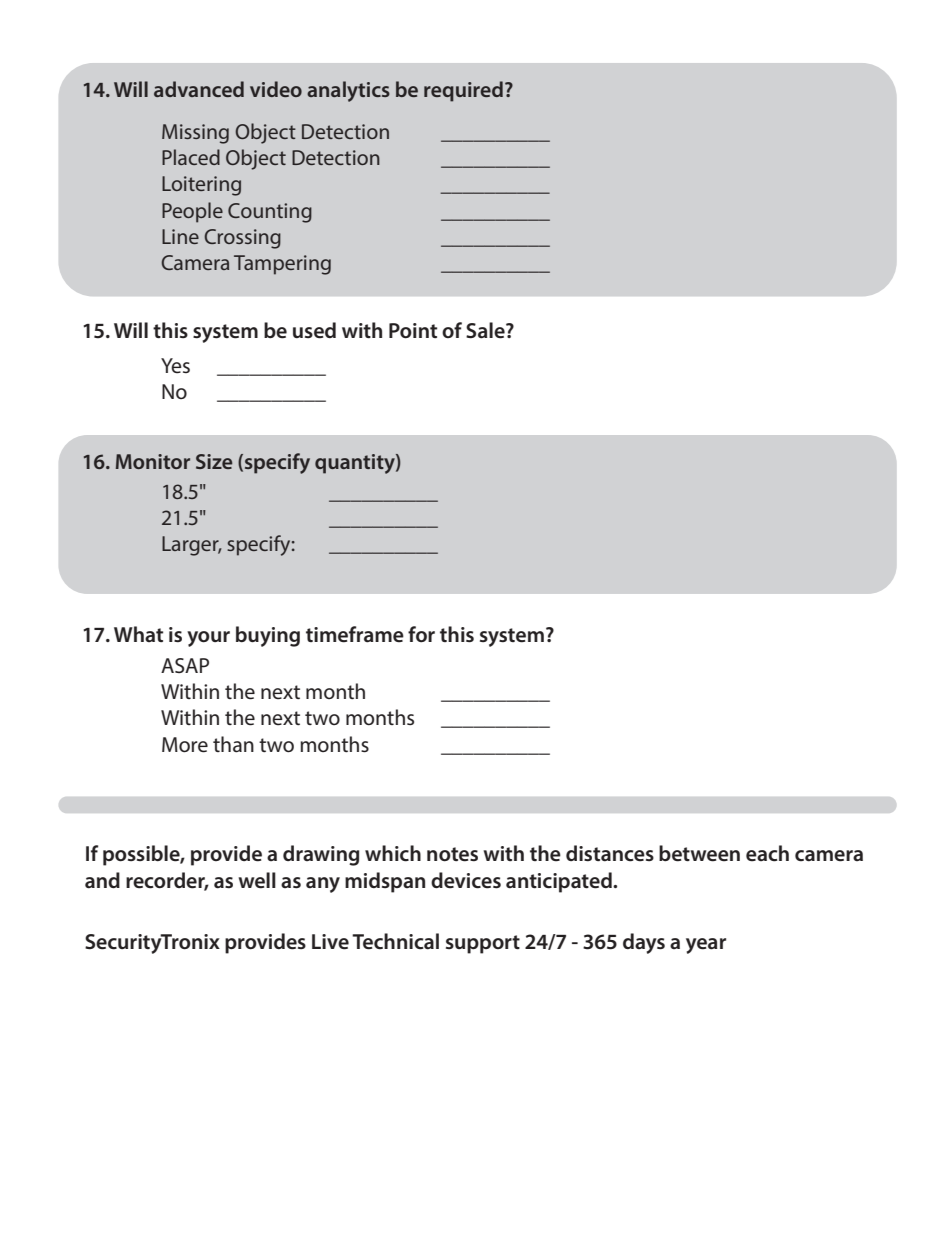 The height and width of the image is (1233, 952). I want to click on Point, so click(413, 331).
